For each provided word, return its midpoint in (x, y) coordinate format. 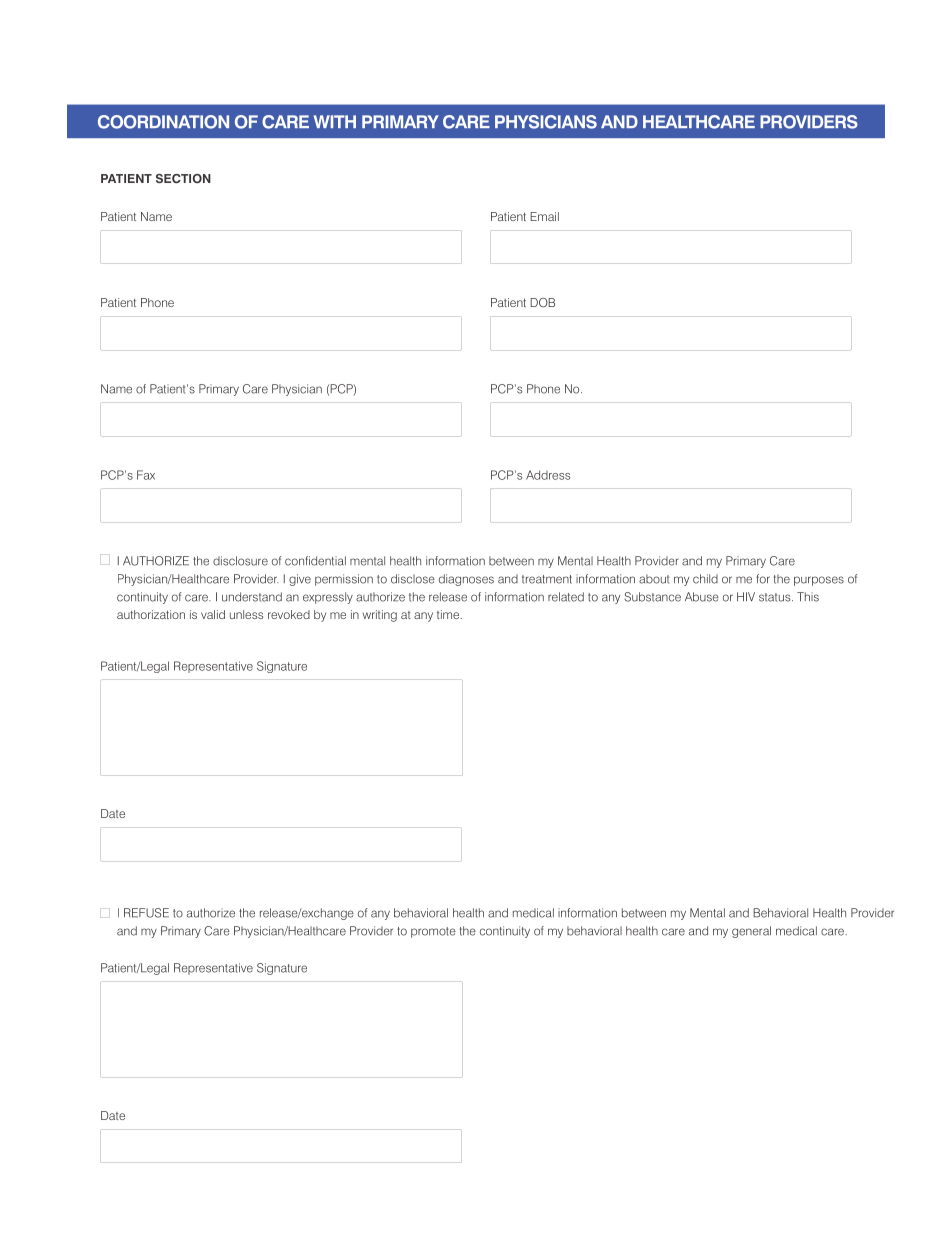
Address (548, 475)
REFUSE (146, 913)
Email (544, 216)
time (449, 614)
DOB (542, 302)
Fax (146, 475)
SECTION (183, 178)
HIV (746, 596)
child (705, 579)
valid (213, 614)
